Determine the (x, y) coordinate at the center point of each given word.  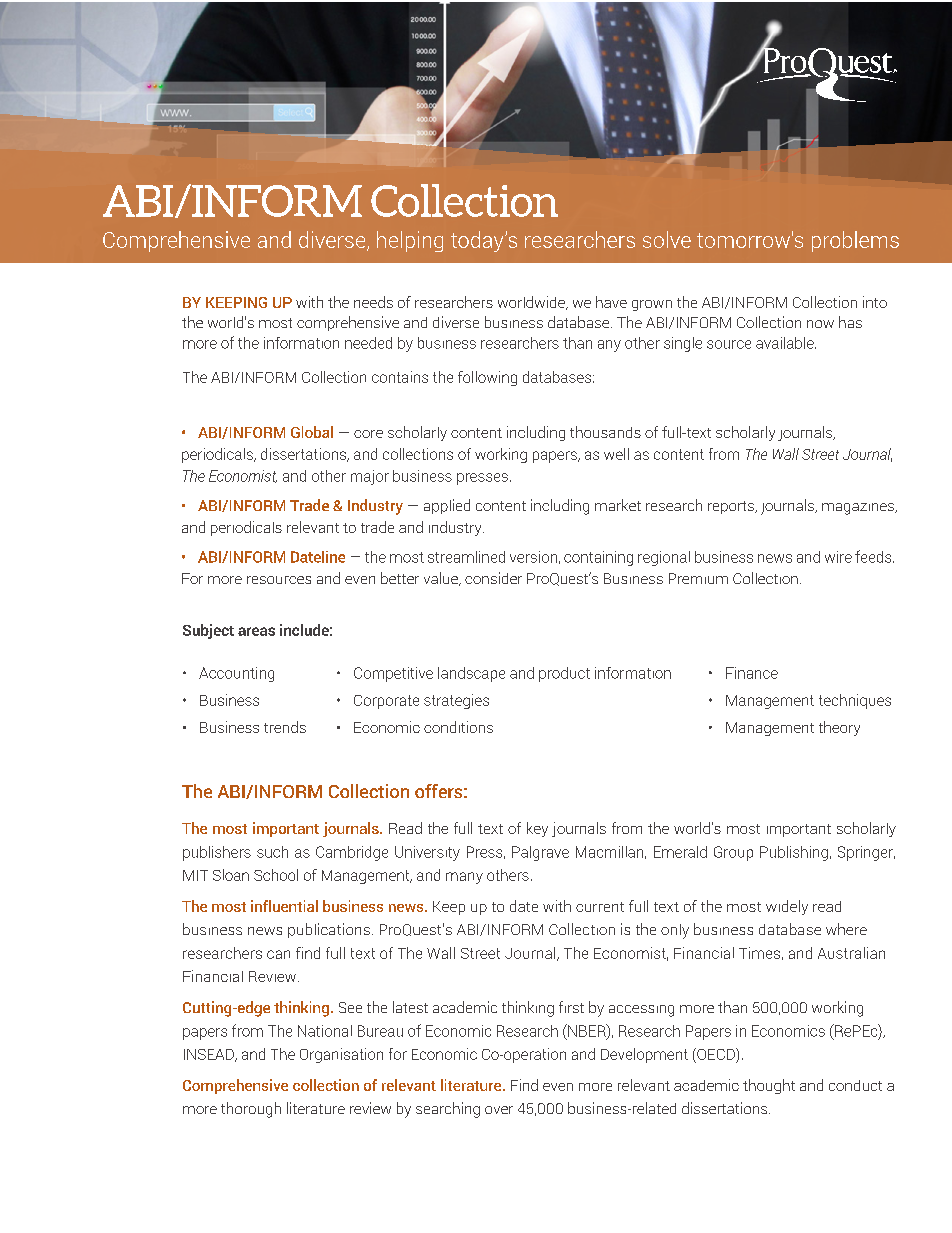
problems (855, 241)
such (272, 852)
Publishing (794, 853)
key (537, 829)
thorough (251, 1110)
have (611, 302)
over (499, 1110)
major (370, 477)
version (533, 557)
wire (838, 557)
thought (769, 1086)
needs (373, 302)
